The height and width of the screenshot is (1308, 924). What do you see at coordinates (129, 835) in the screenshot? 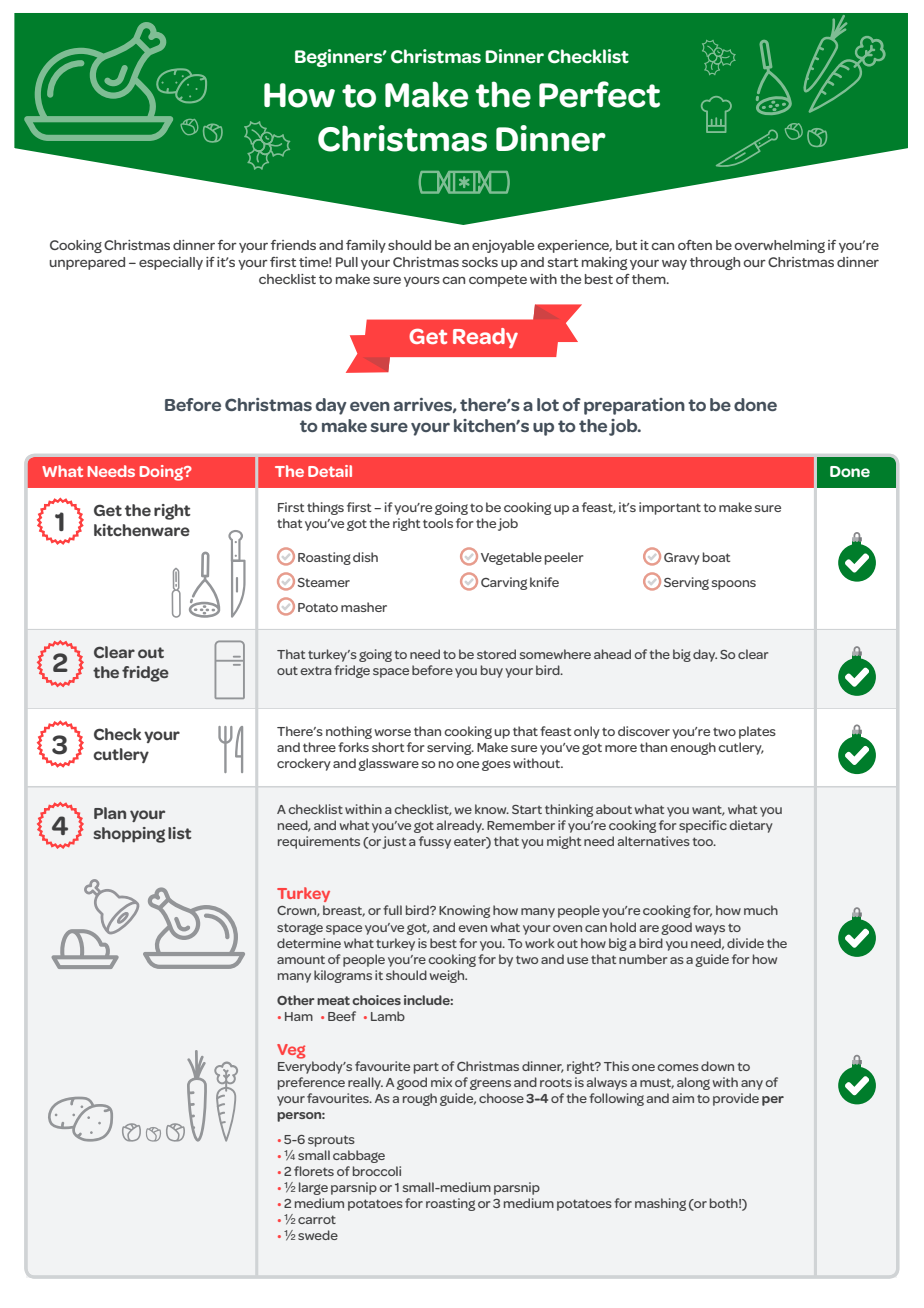
I see `shopping` at bounding box center [129, 835].
